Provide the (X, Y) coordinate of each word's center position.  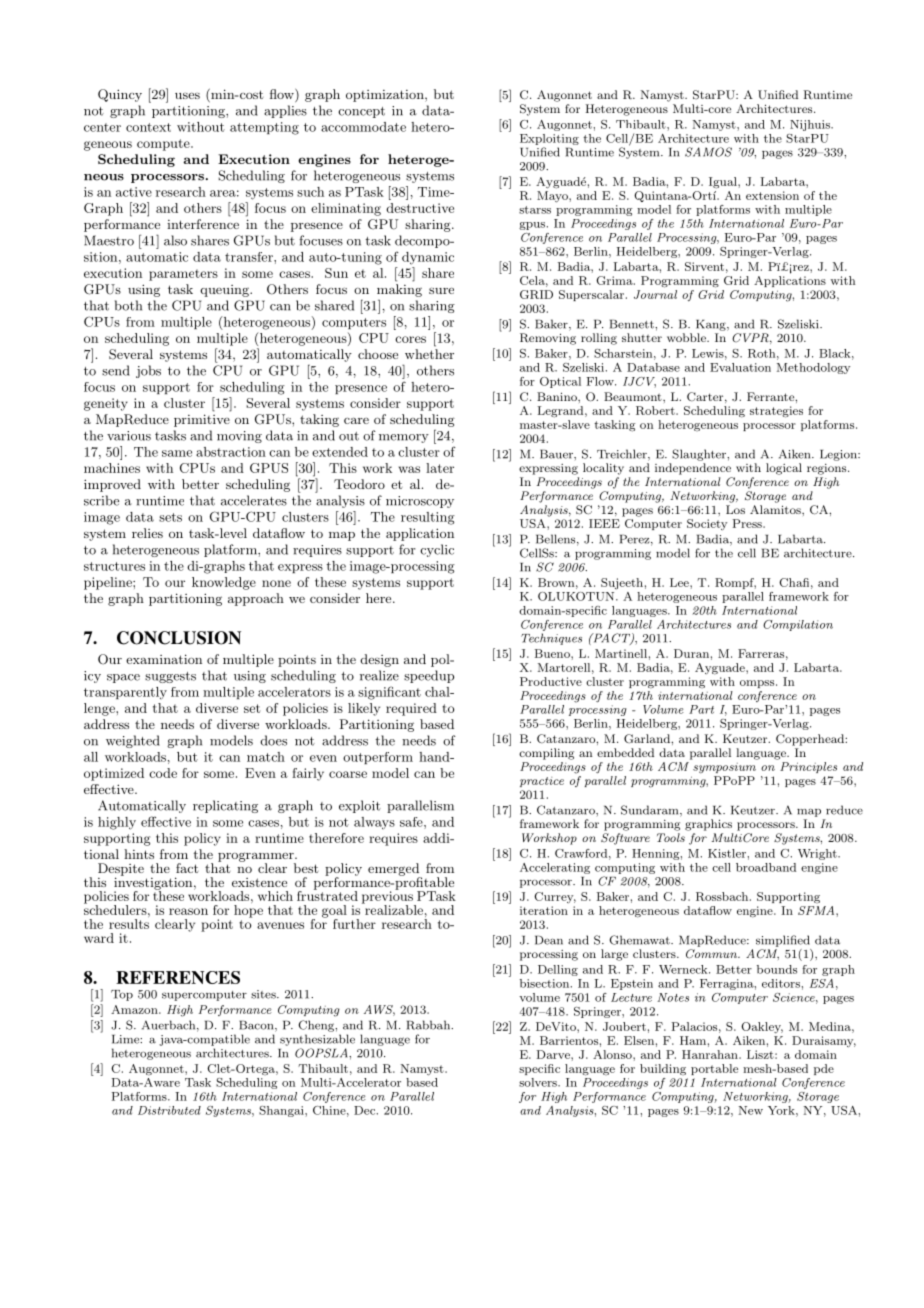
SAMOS (708, 152)
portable (714, 1069)
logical (784, 469)
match (266, 757)
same (177, 453)
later (440, 468)
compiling (546, 754)
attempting (264, 128)
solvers (539, 1082)
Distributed (169, 1110)
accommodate (363, 127)
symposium (724, 768)
